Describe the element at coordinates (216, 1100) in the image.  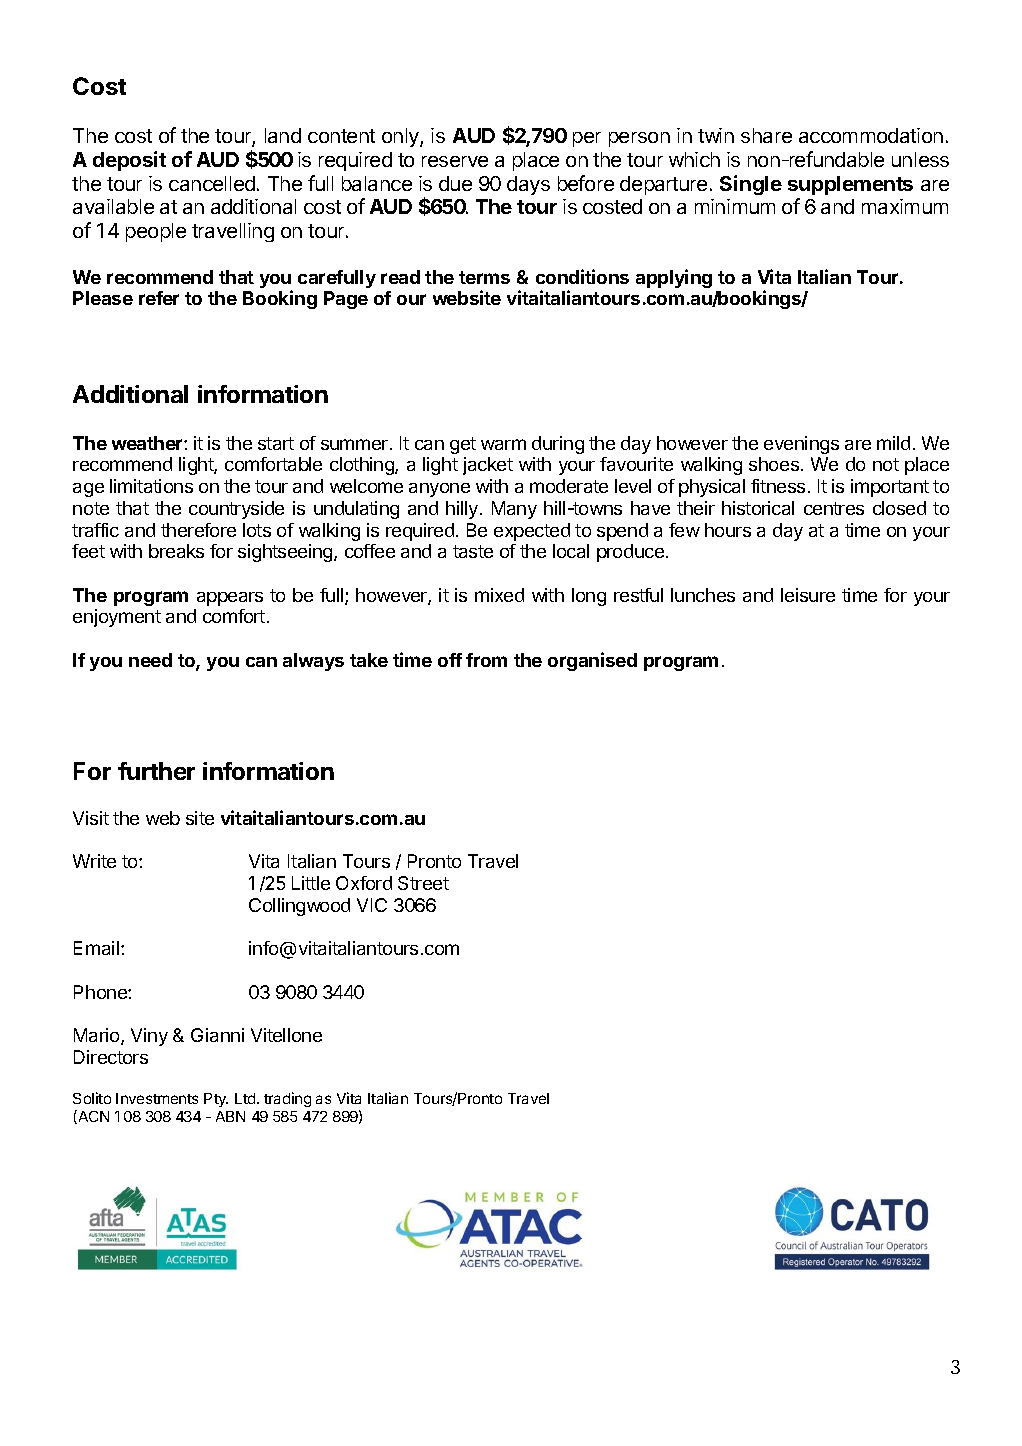
I see `Pty` at that location.
